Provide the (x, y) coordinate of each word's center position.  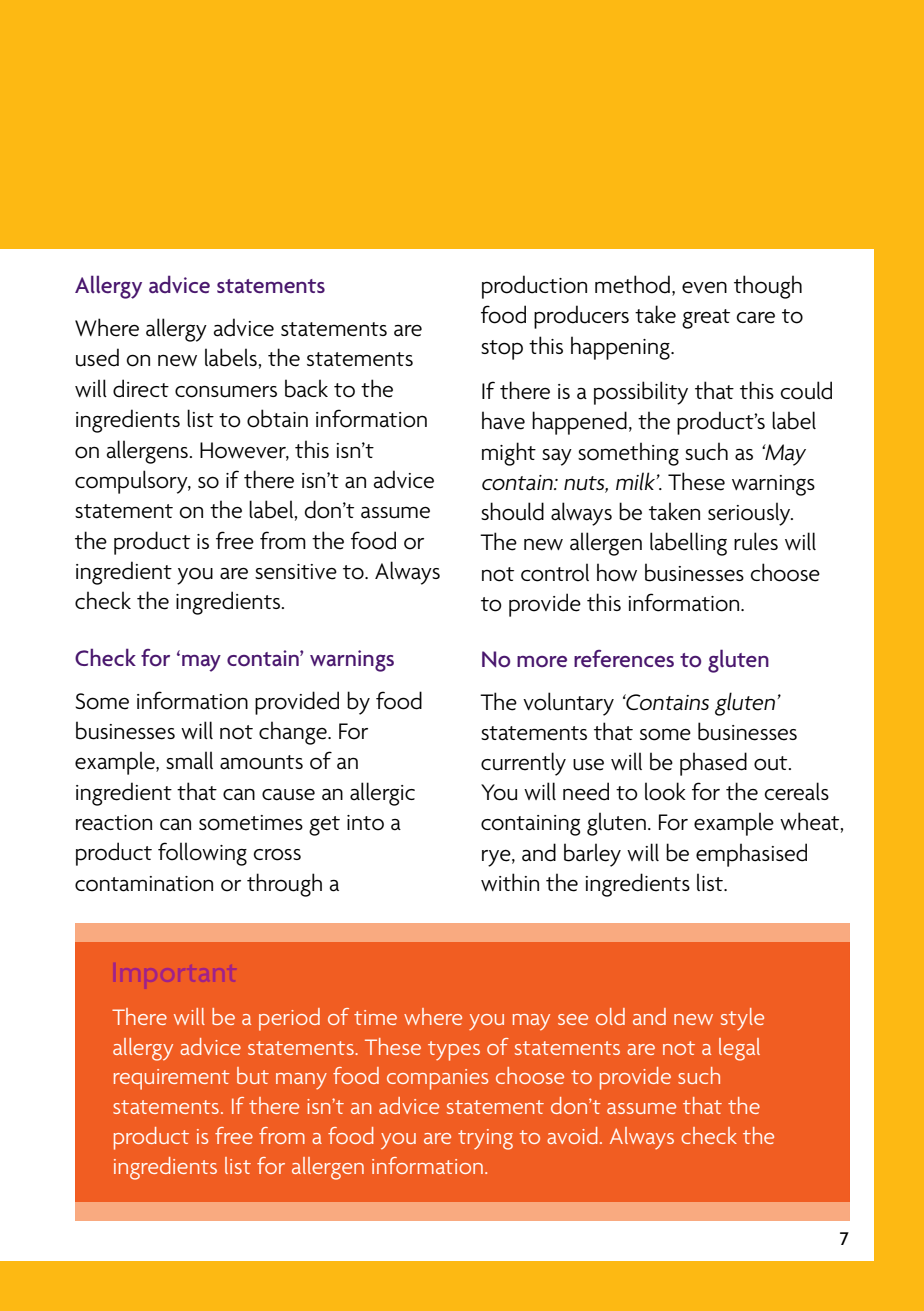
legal (739, 1049)
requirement (172, 1079)
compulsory (132, 482)
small (189, 760)
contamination (144, 884)
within (510, 882)
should (512, 511)
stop (502, 350)
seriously (750, 514)
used (97, 357)
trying (485, 1139)
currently (523, 764)
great (706, 319)
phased (713, 764)
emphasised (751, 855)
